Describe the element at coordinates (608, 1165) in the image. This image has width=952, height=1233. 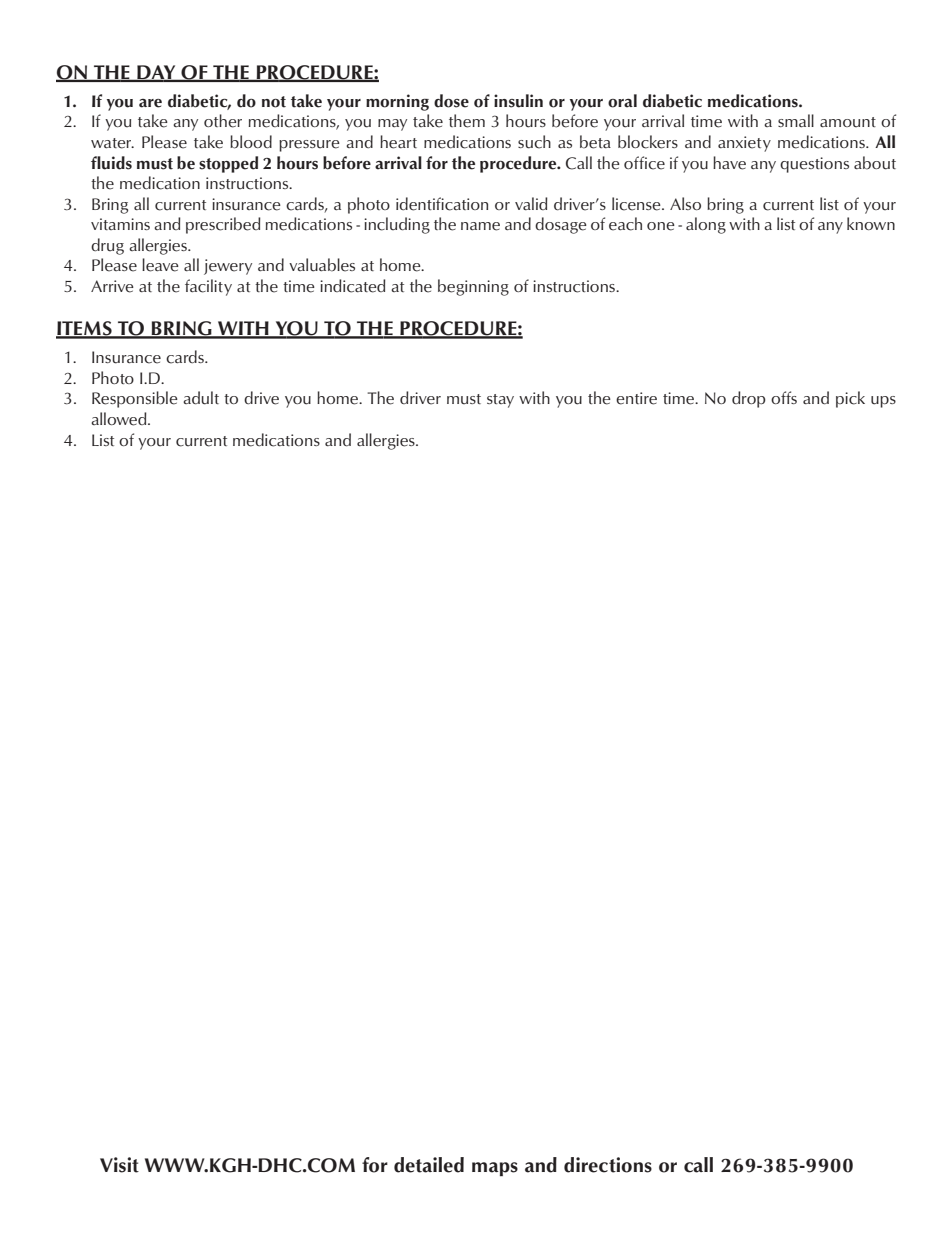
I see `directions` at that location.
